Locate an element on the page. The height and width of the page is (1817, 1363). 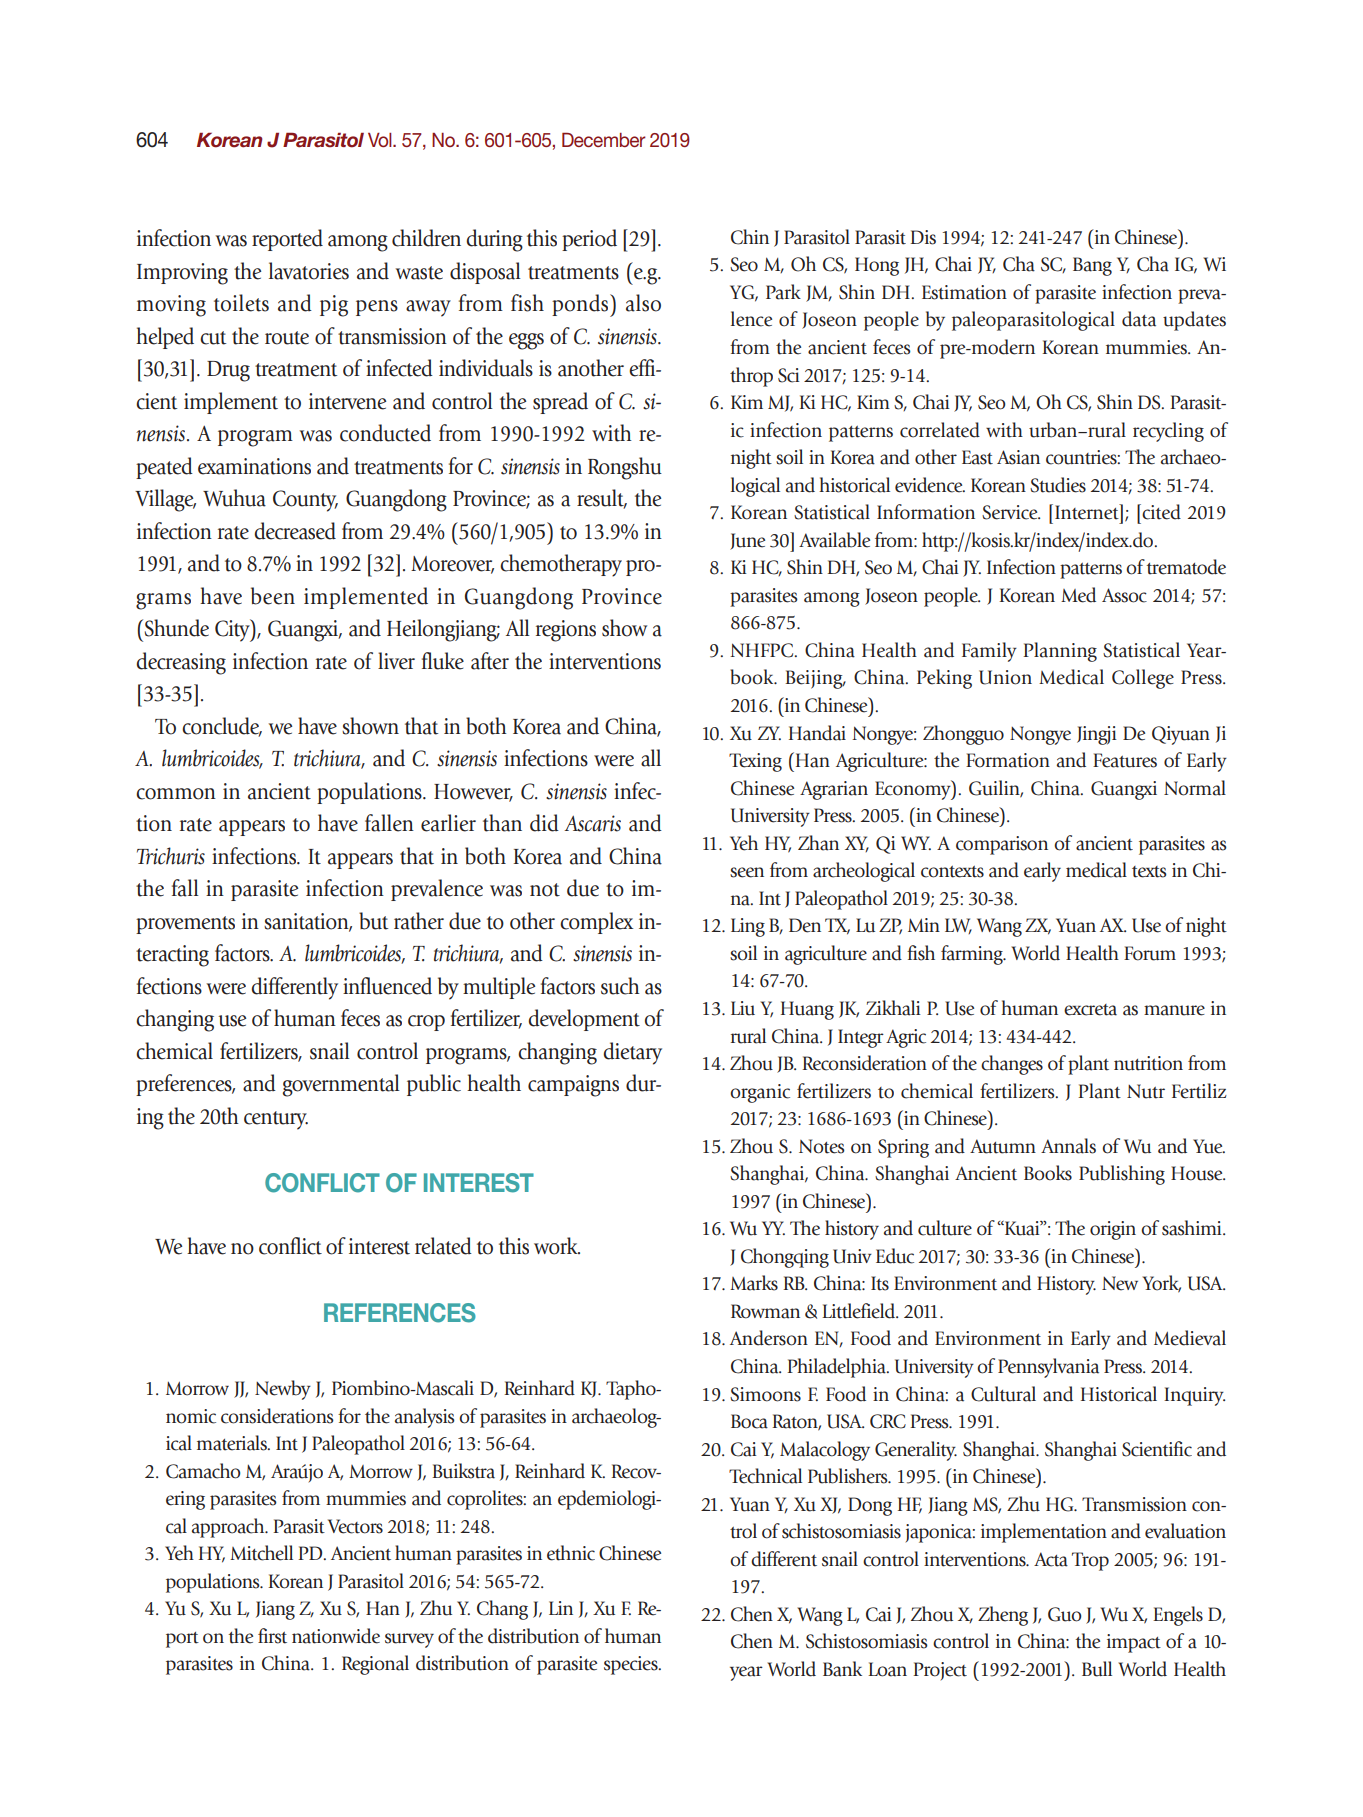
Vol is located at coordinates (381, 140).
